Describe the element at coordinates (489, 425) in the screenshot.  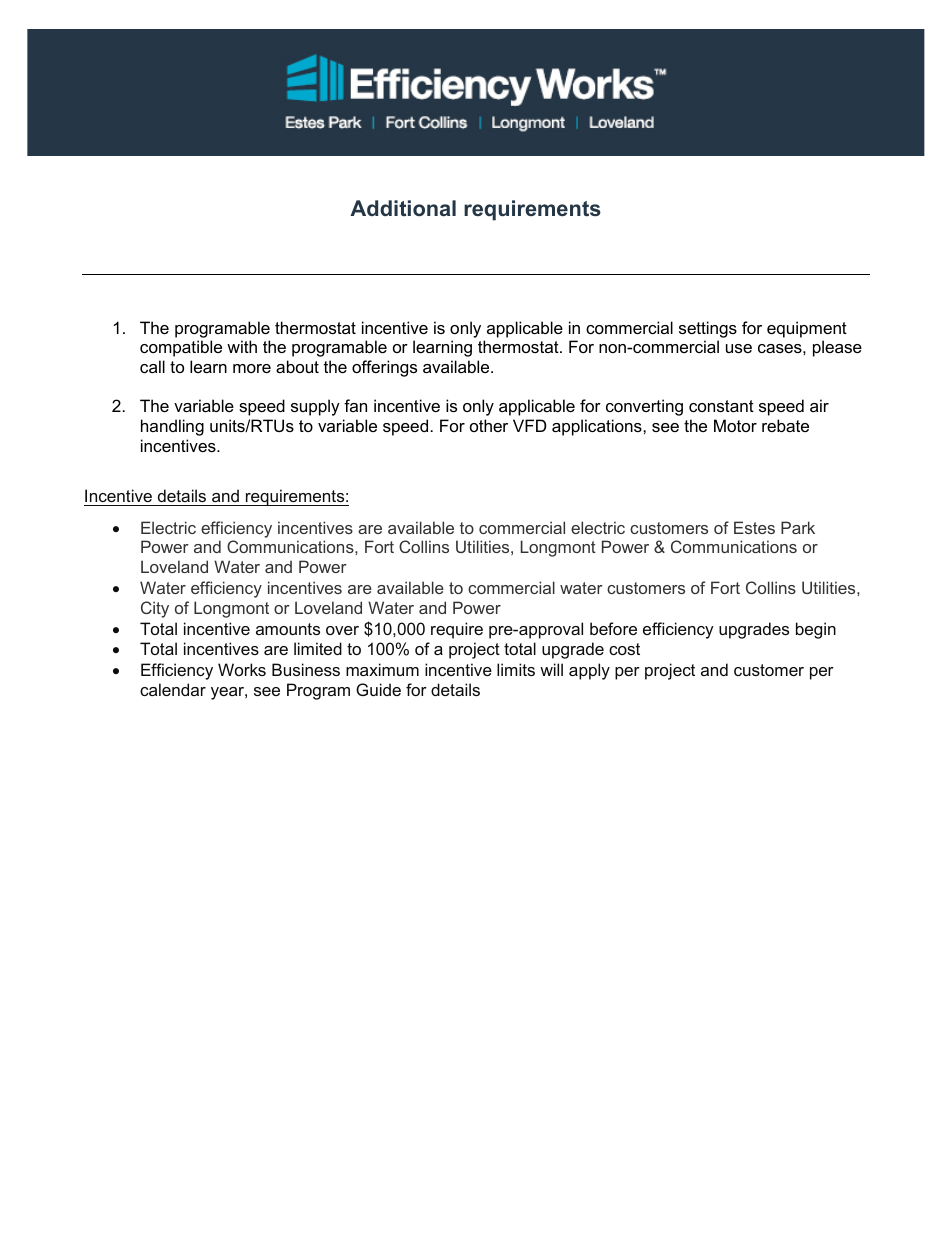
I see `other` at that location.
